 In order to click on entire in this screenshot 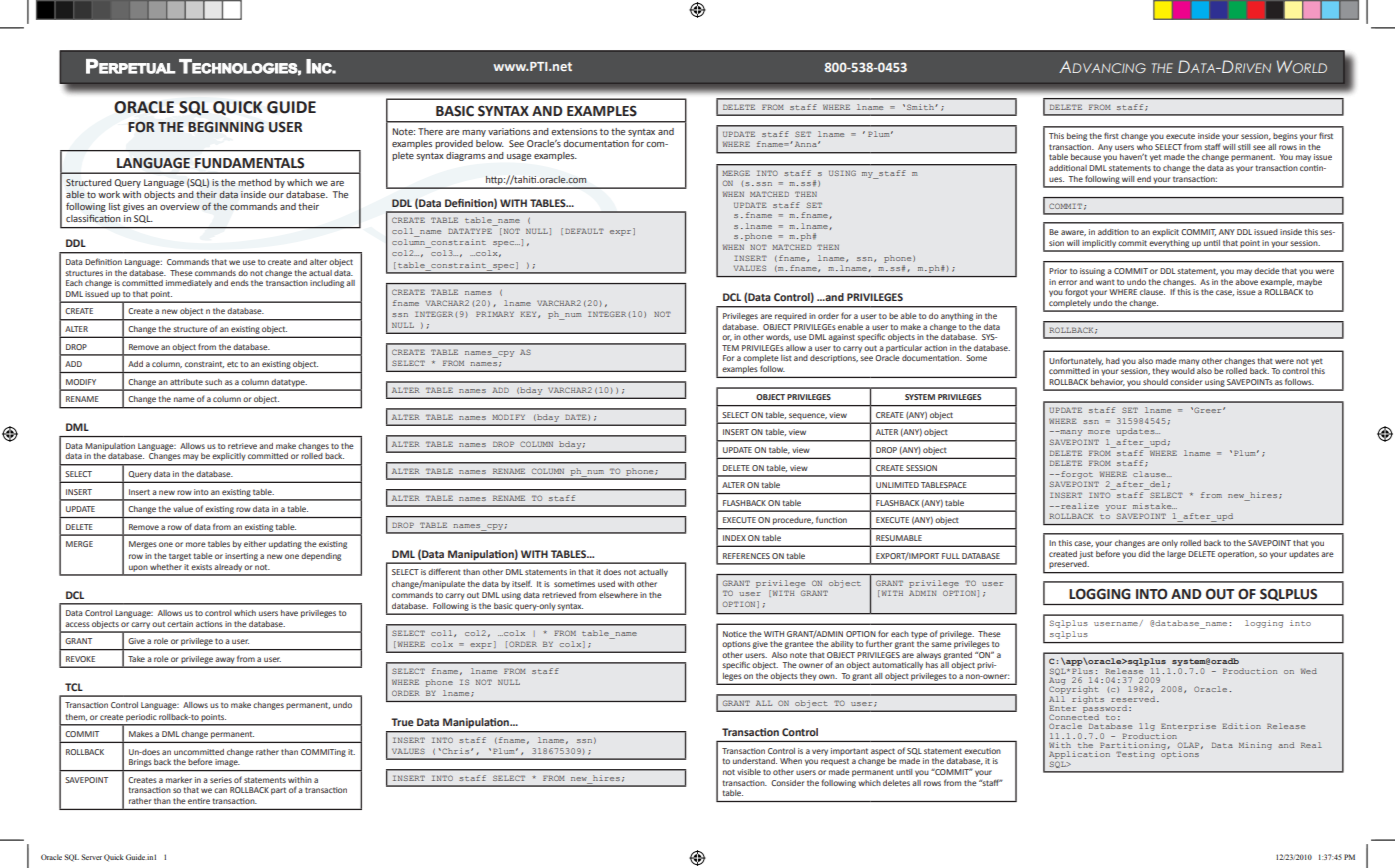, I will do `click(199, 801)`.
